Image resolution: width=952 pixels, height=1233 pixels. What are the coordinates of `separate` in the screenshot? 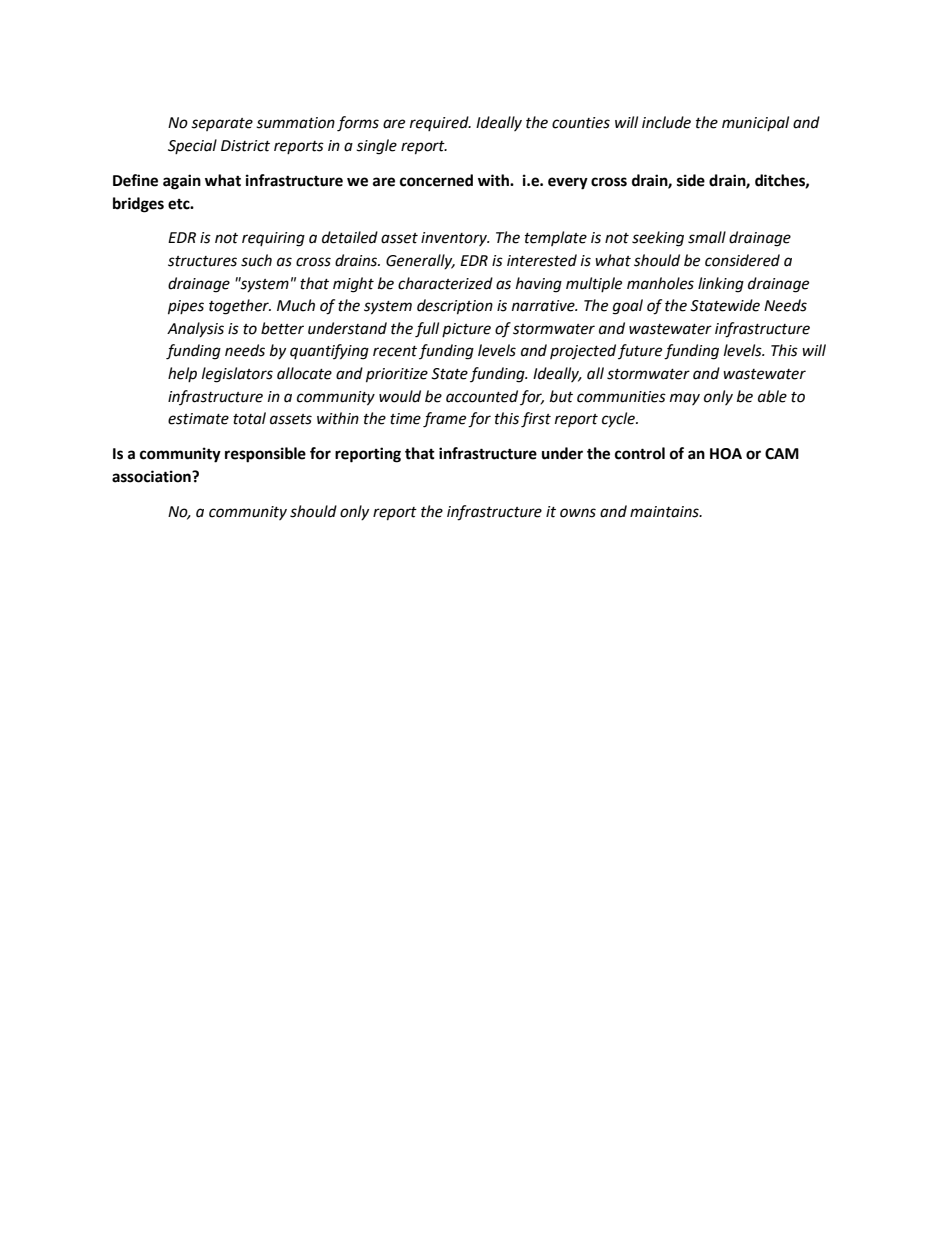 It's located at (222, 124).
